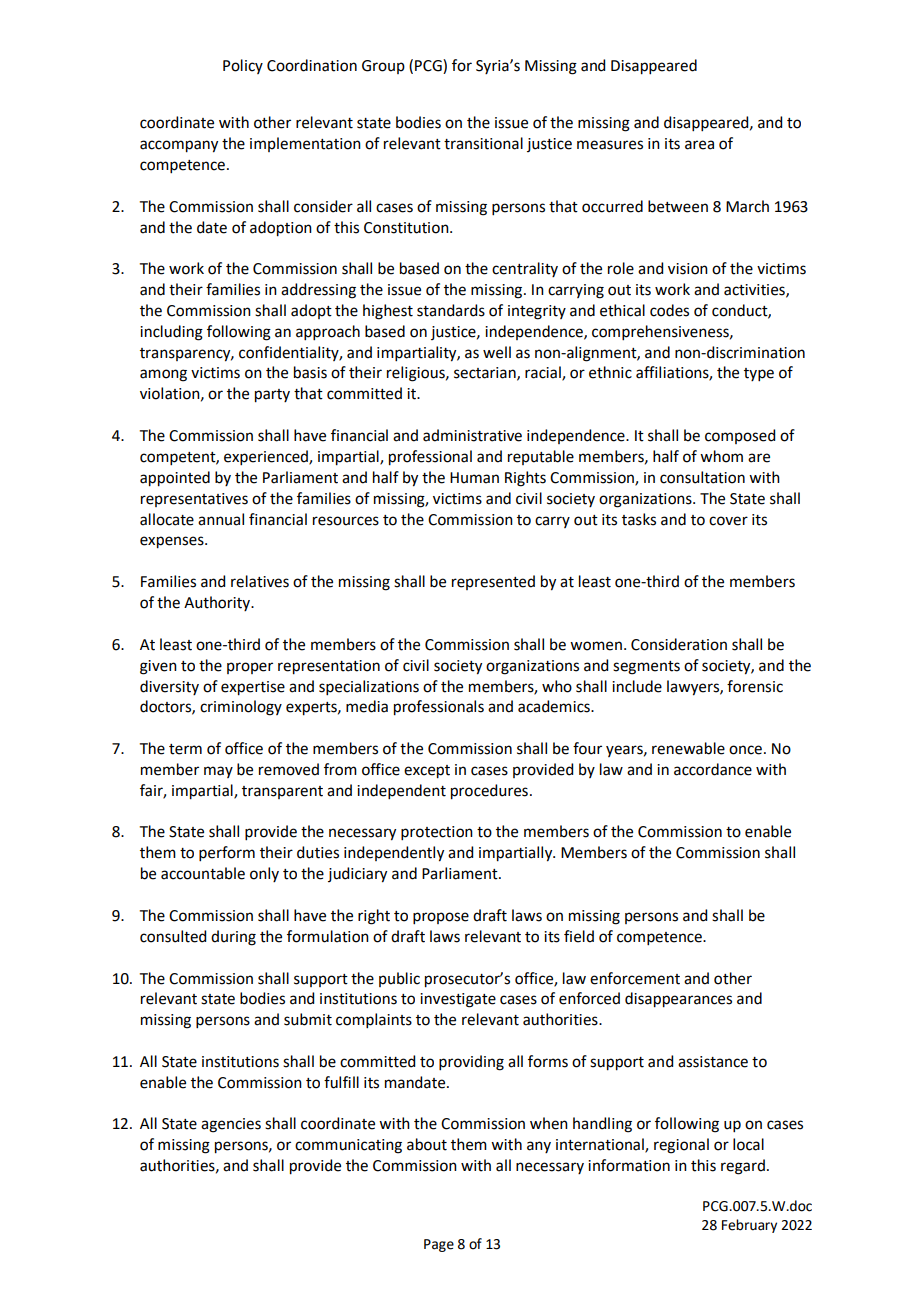 The width and height of the page is (924, 1308). Describe the element at coordinates (474, 478) in the page. I see `Human` at that location.
